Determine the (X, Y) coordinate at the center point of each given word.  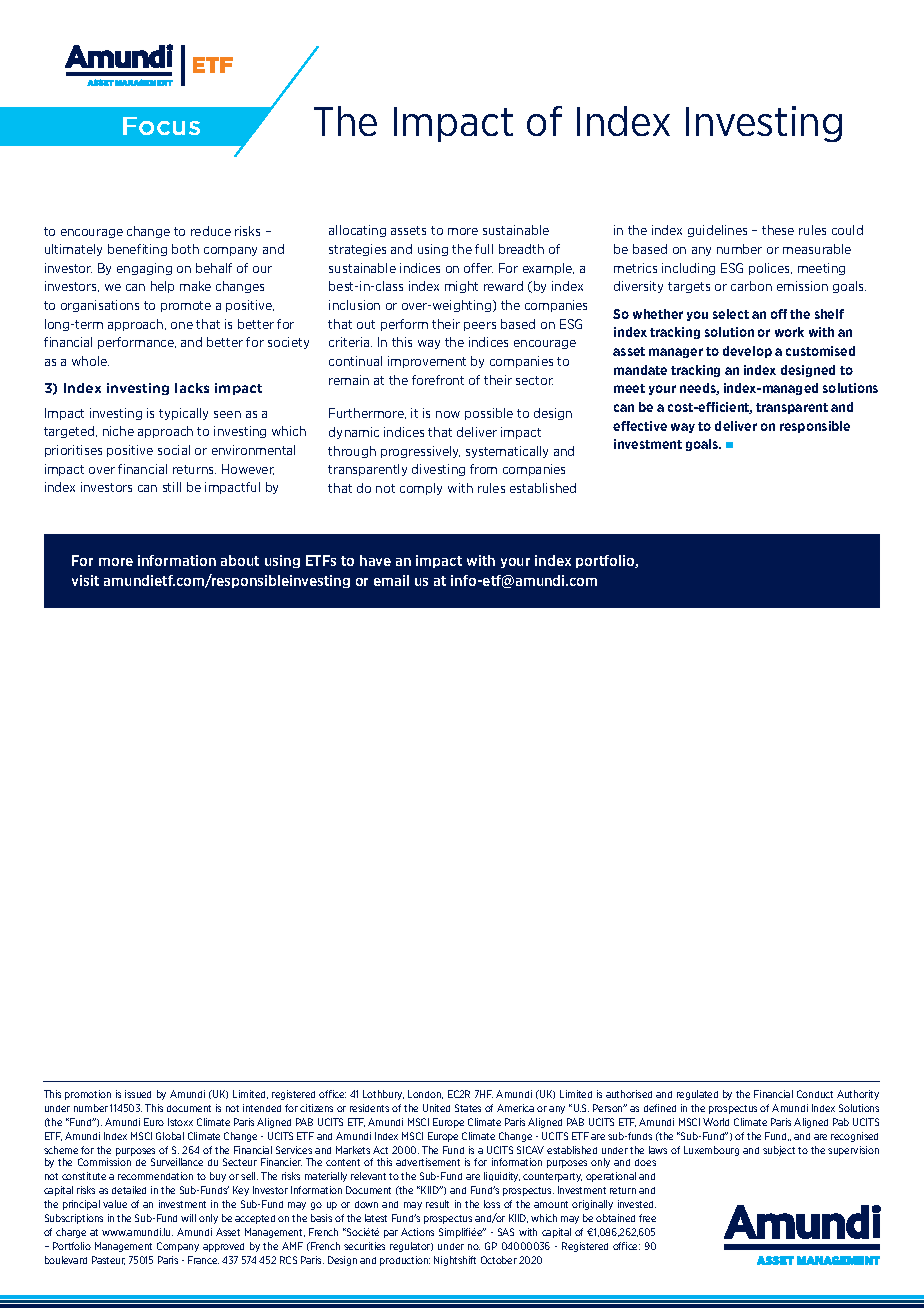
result (437, 1204)
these (778, 230)
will (188, 1218)
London (425, 1094)
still (172, 487)
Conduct (815, 1094)
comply (421, 489)
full (484, 249)
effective (640, 426)
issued (138, 1094)
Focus (161, 126)
